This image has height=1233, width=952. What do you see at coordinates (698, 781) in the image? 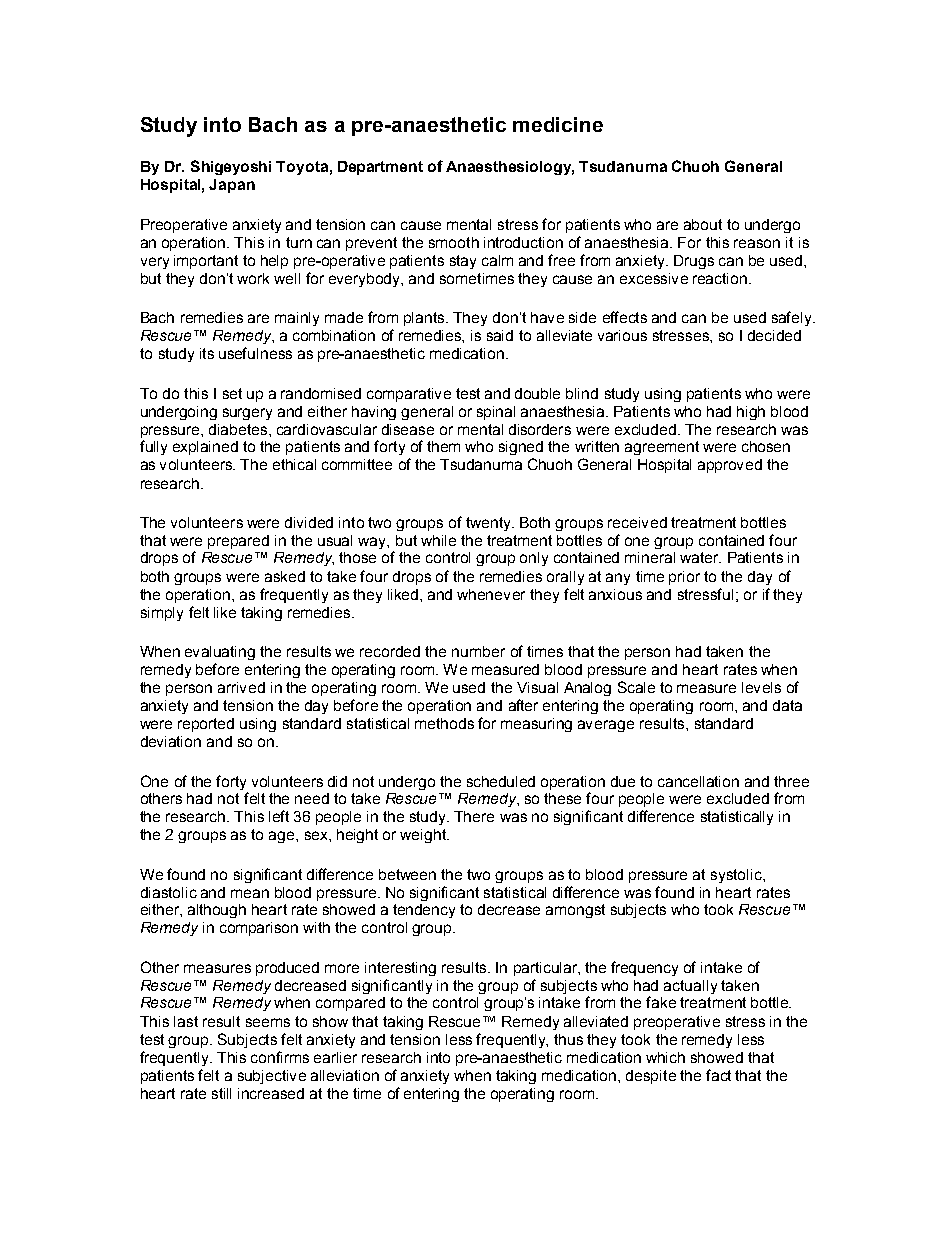
I see `cancellation` at bounding box center [698, 781].
